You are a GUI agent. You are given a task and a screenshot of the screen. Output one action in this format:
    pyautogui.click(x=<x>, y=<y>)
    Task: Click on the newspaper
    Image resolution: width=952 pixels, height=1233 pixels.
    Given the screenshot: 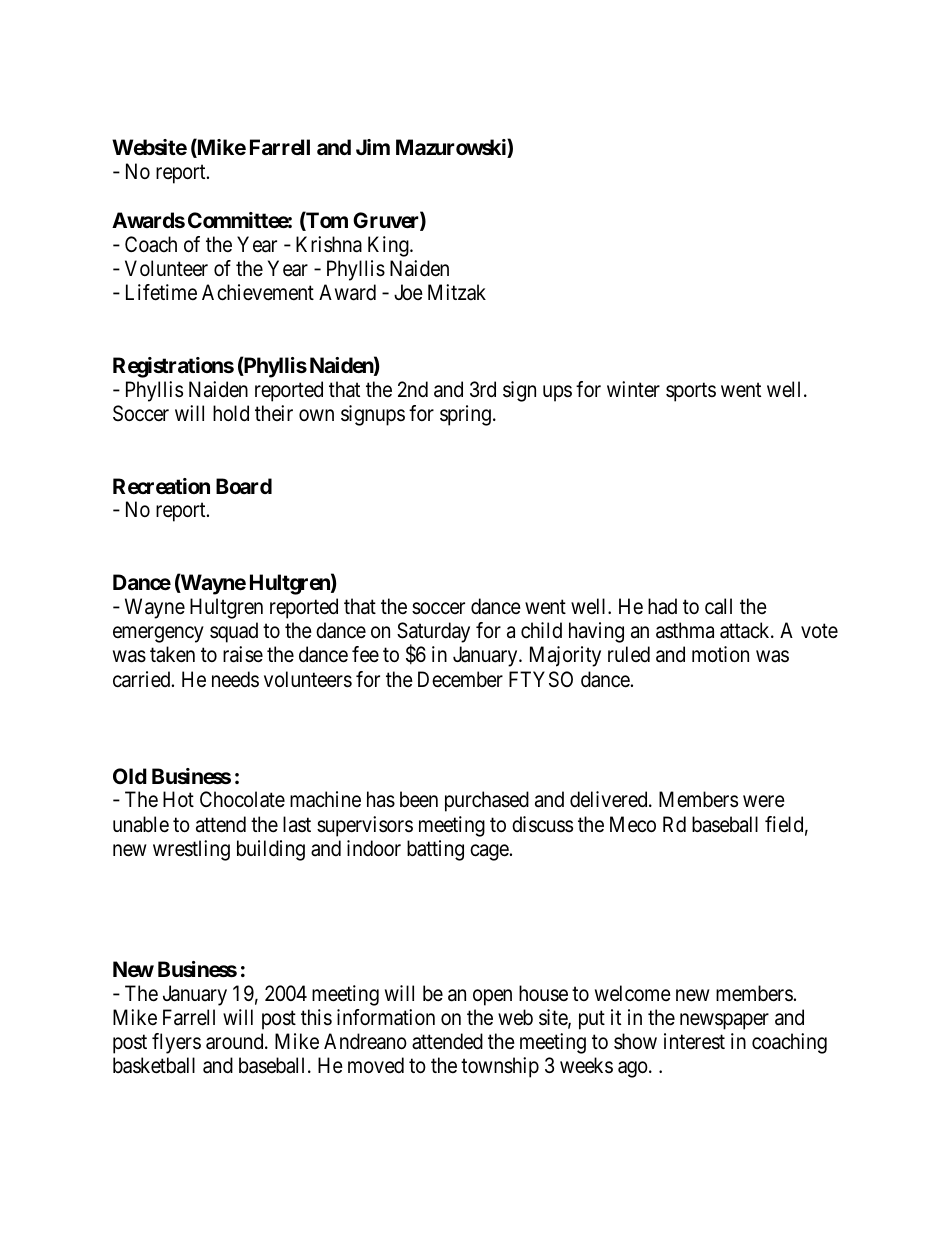 What is the action you would take?
    pyautogui.click(x=724, y=1021)
